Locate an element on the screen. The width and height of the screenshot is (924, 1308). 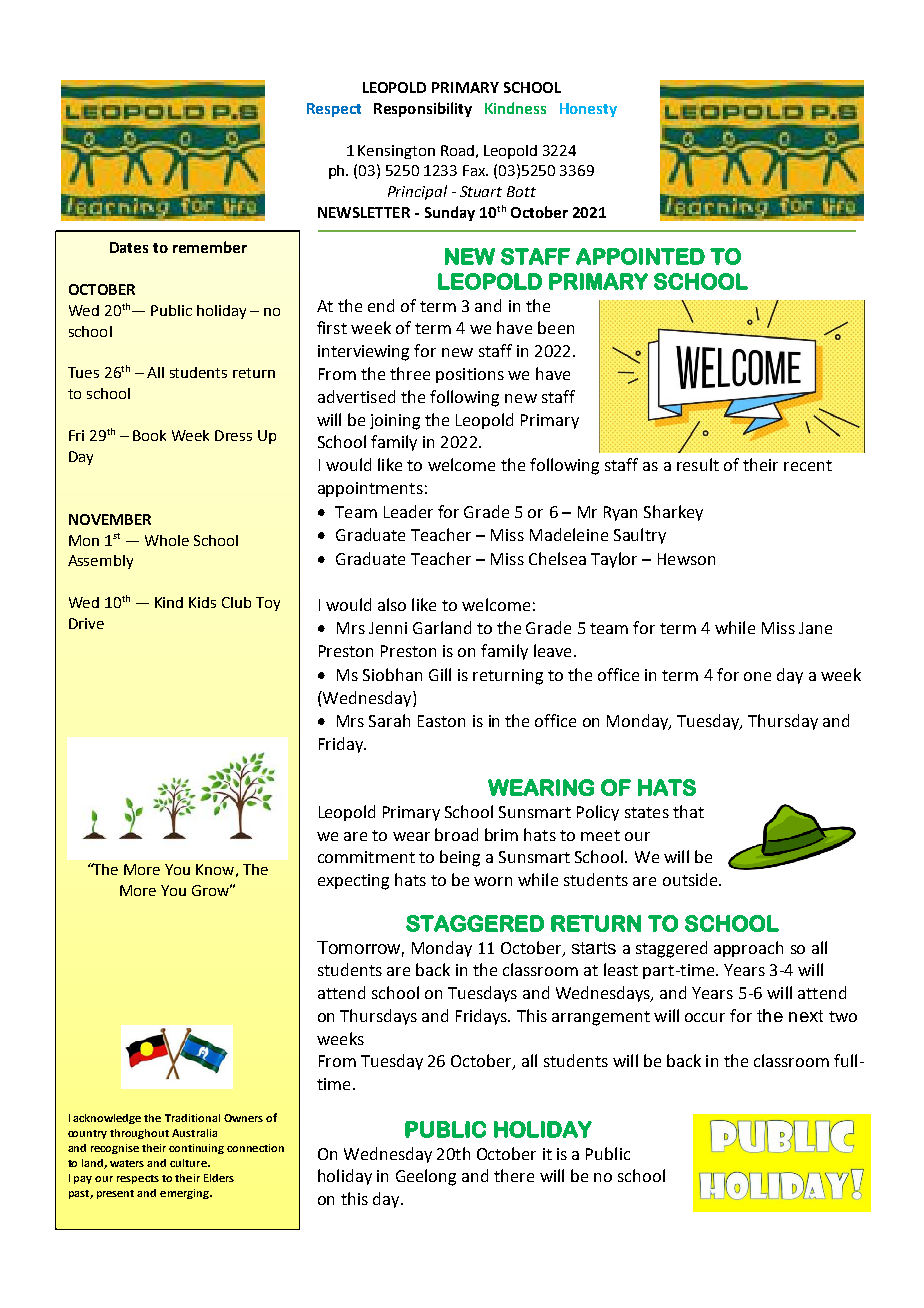
culture is located at coordinates (189, 1163).
